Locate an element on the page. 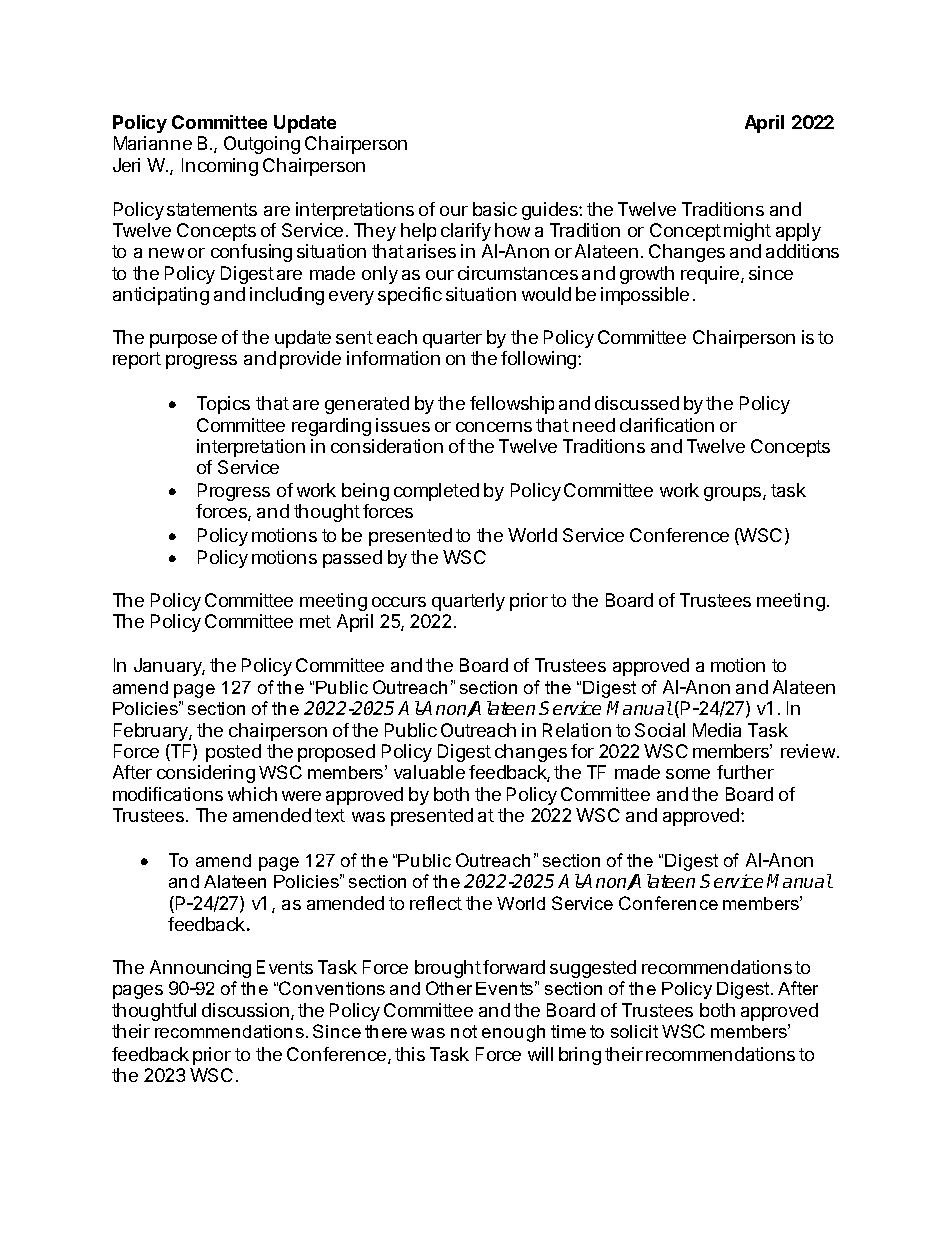 Image resolution: width=952 pixels, height=1233 pixels. met is located at coordinates (315, 621).
